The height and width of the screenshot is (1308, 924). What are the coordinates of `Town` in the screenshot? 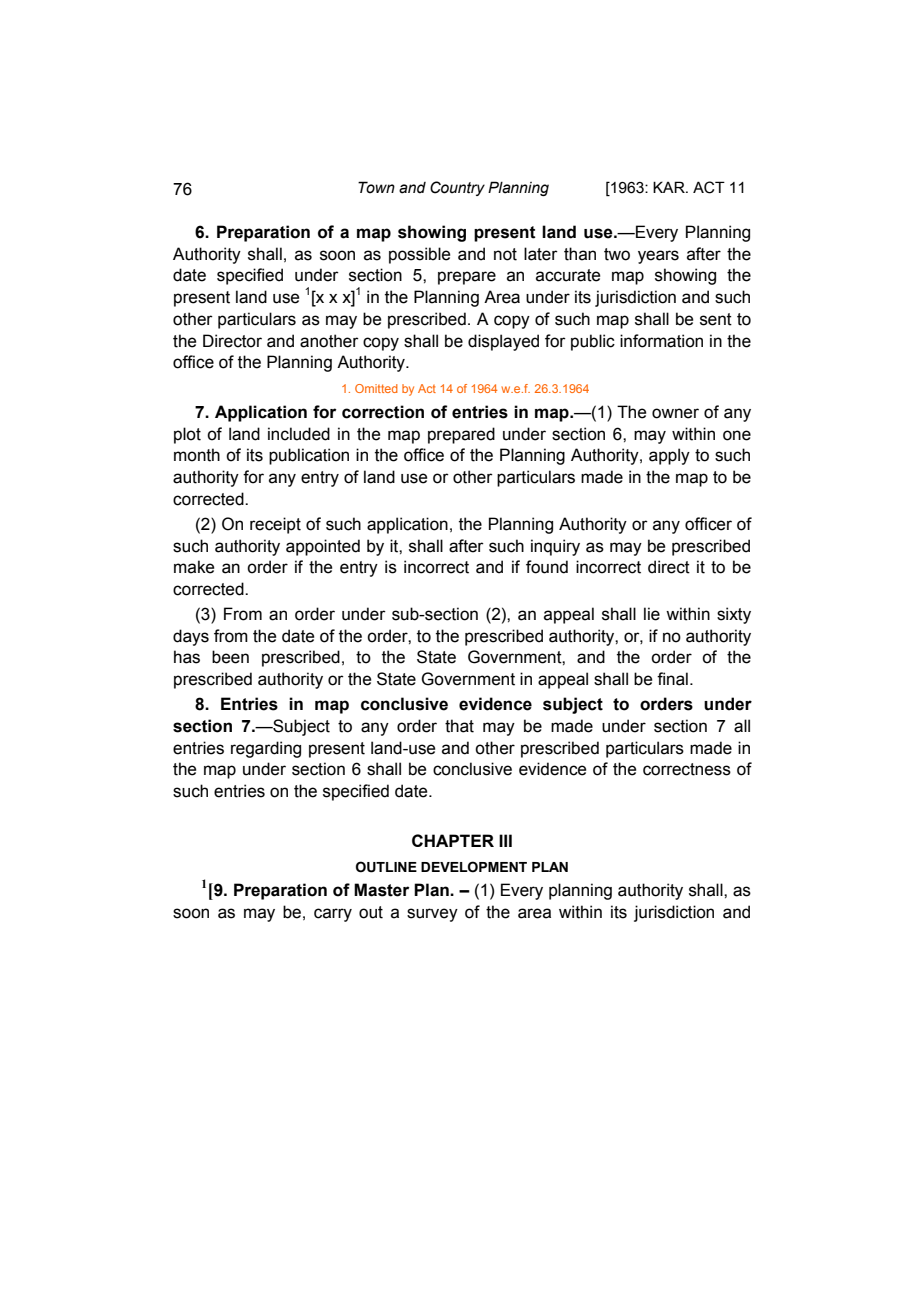 It's located at (376, 187).
